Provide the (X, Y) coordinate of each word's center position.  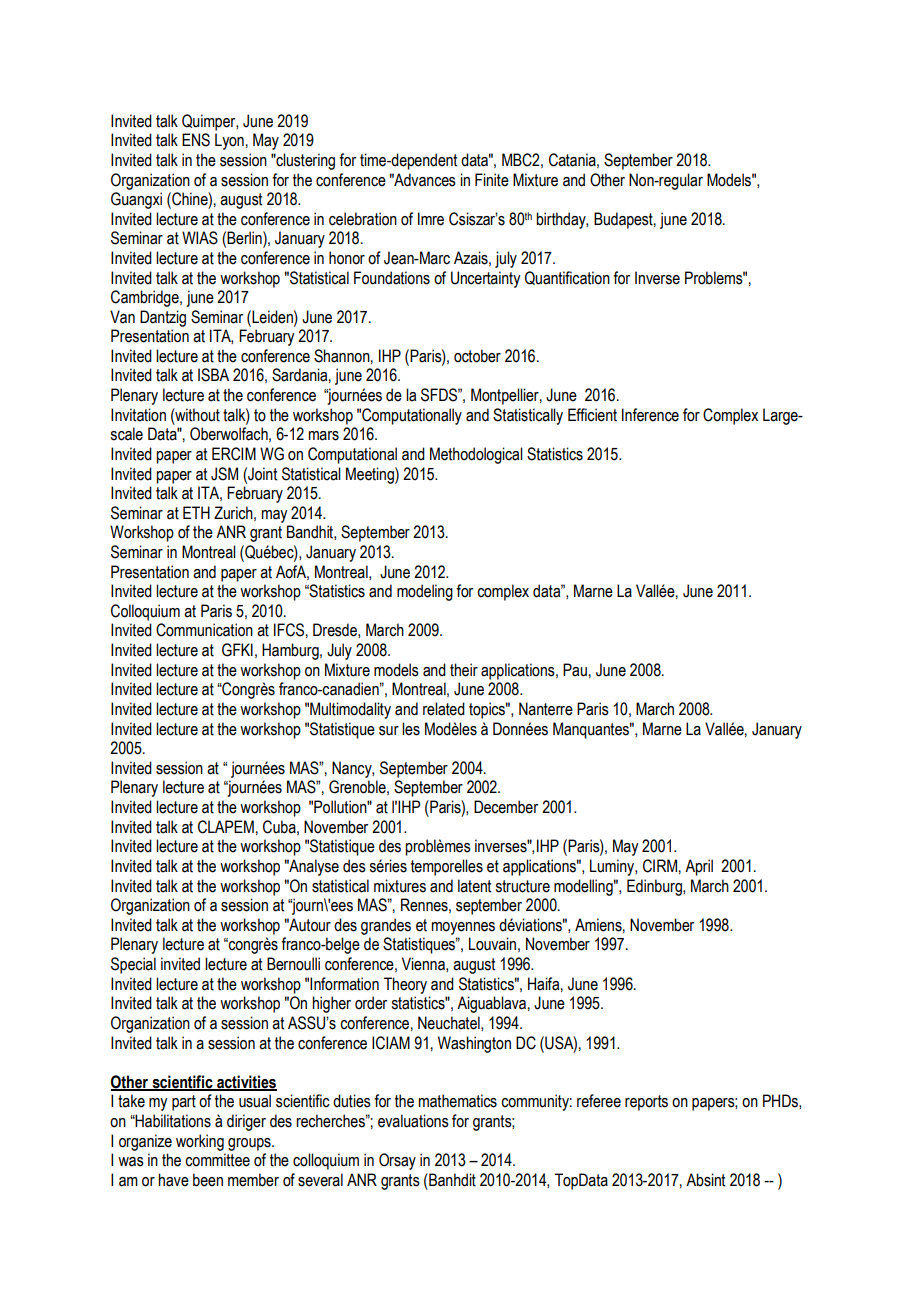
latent (474, 886)
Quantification (567, 278)
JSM (224, 474)
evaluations (413, 1121)
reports (646, 1103)
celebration (363, 219)
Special (133, 965)
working (200, 1142)
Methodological (476, 455)
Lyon (229, 141)
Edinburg (655, 887)
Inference (650, 415)
